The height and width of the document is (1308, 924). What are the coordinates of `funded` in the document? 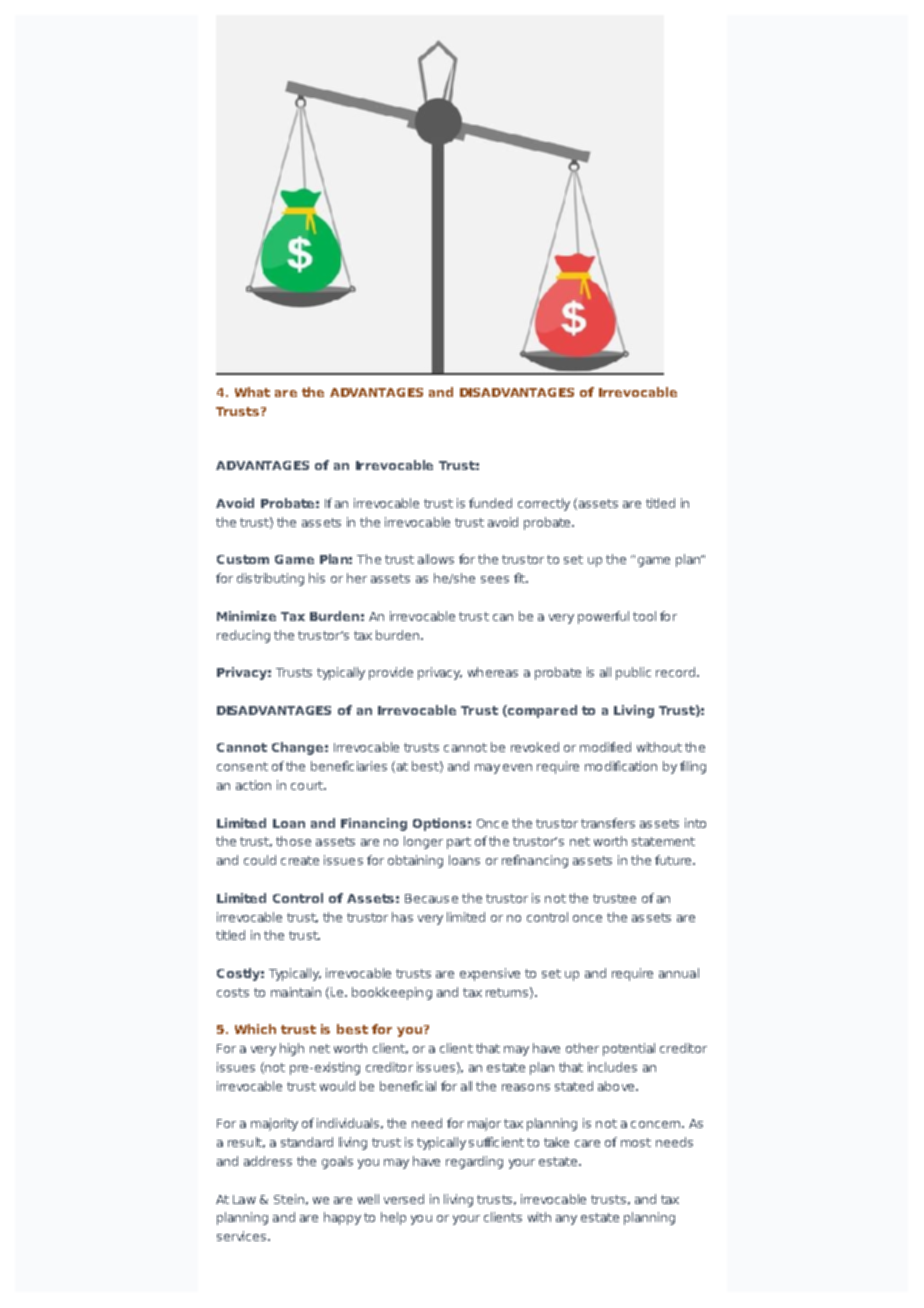 It's located at (490, 503).
